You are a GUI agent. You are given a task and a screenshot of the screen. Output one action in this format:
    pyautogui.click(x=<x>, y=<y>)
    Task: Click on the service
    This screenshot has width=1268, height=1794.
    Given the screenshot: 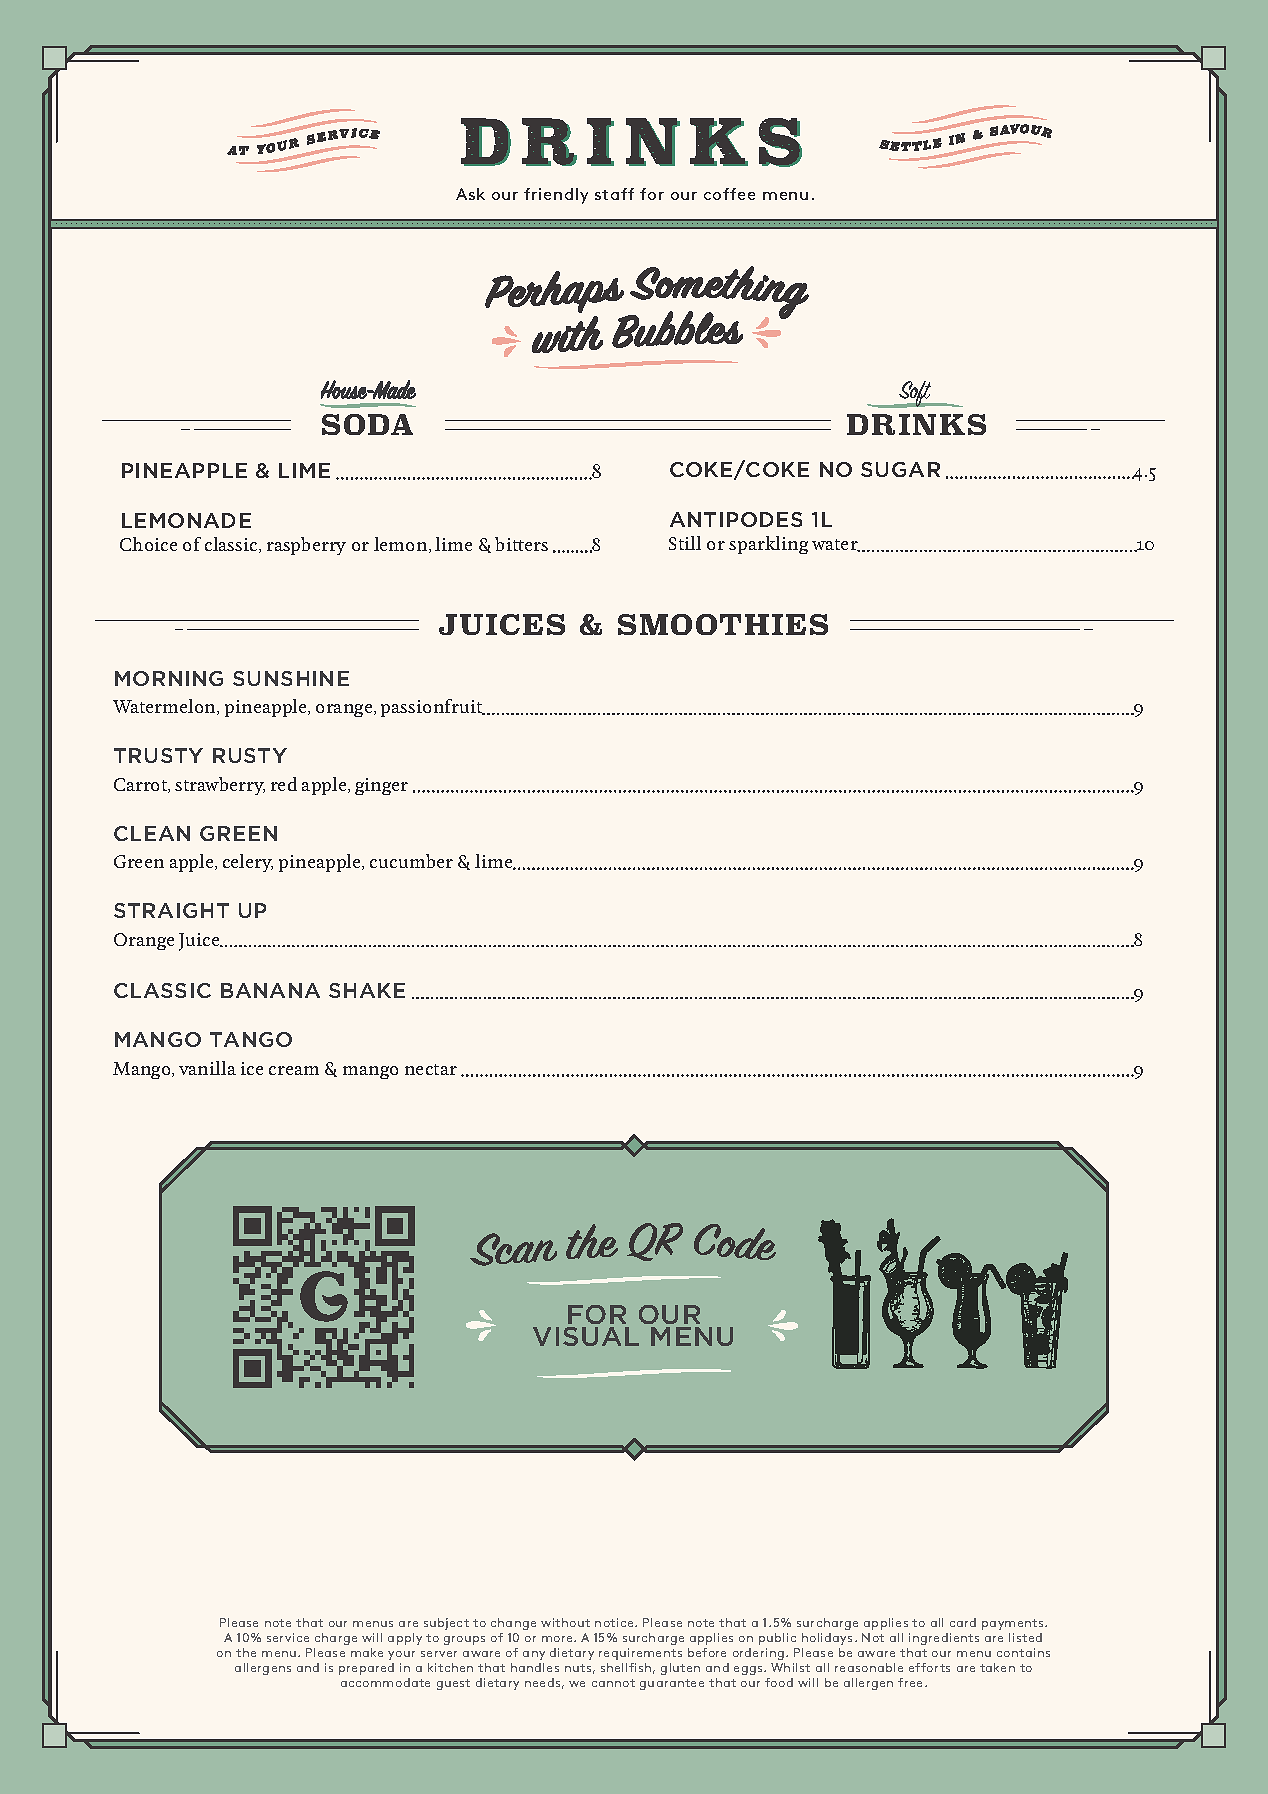 What is the action you would take?
    pyautogui.click(x=288, y=1637)
